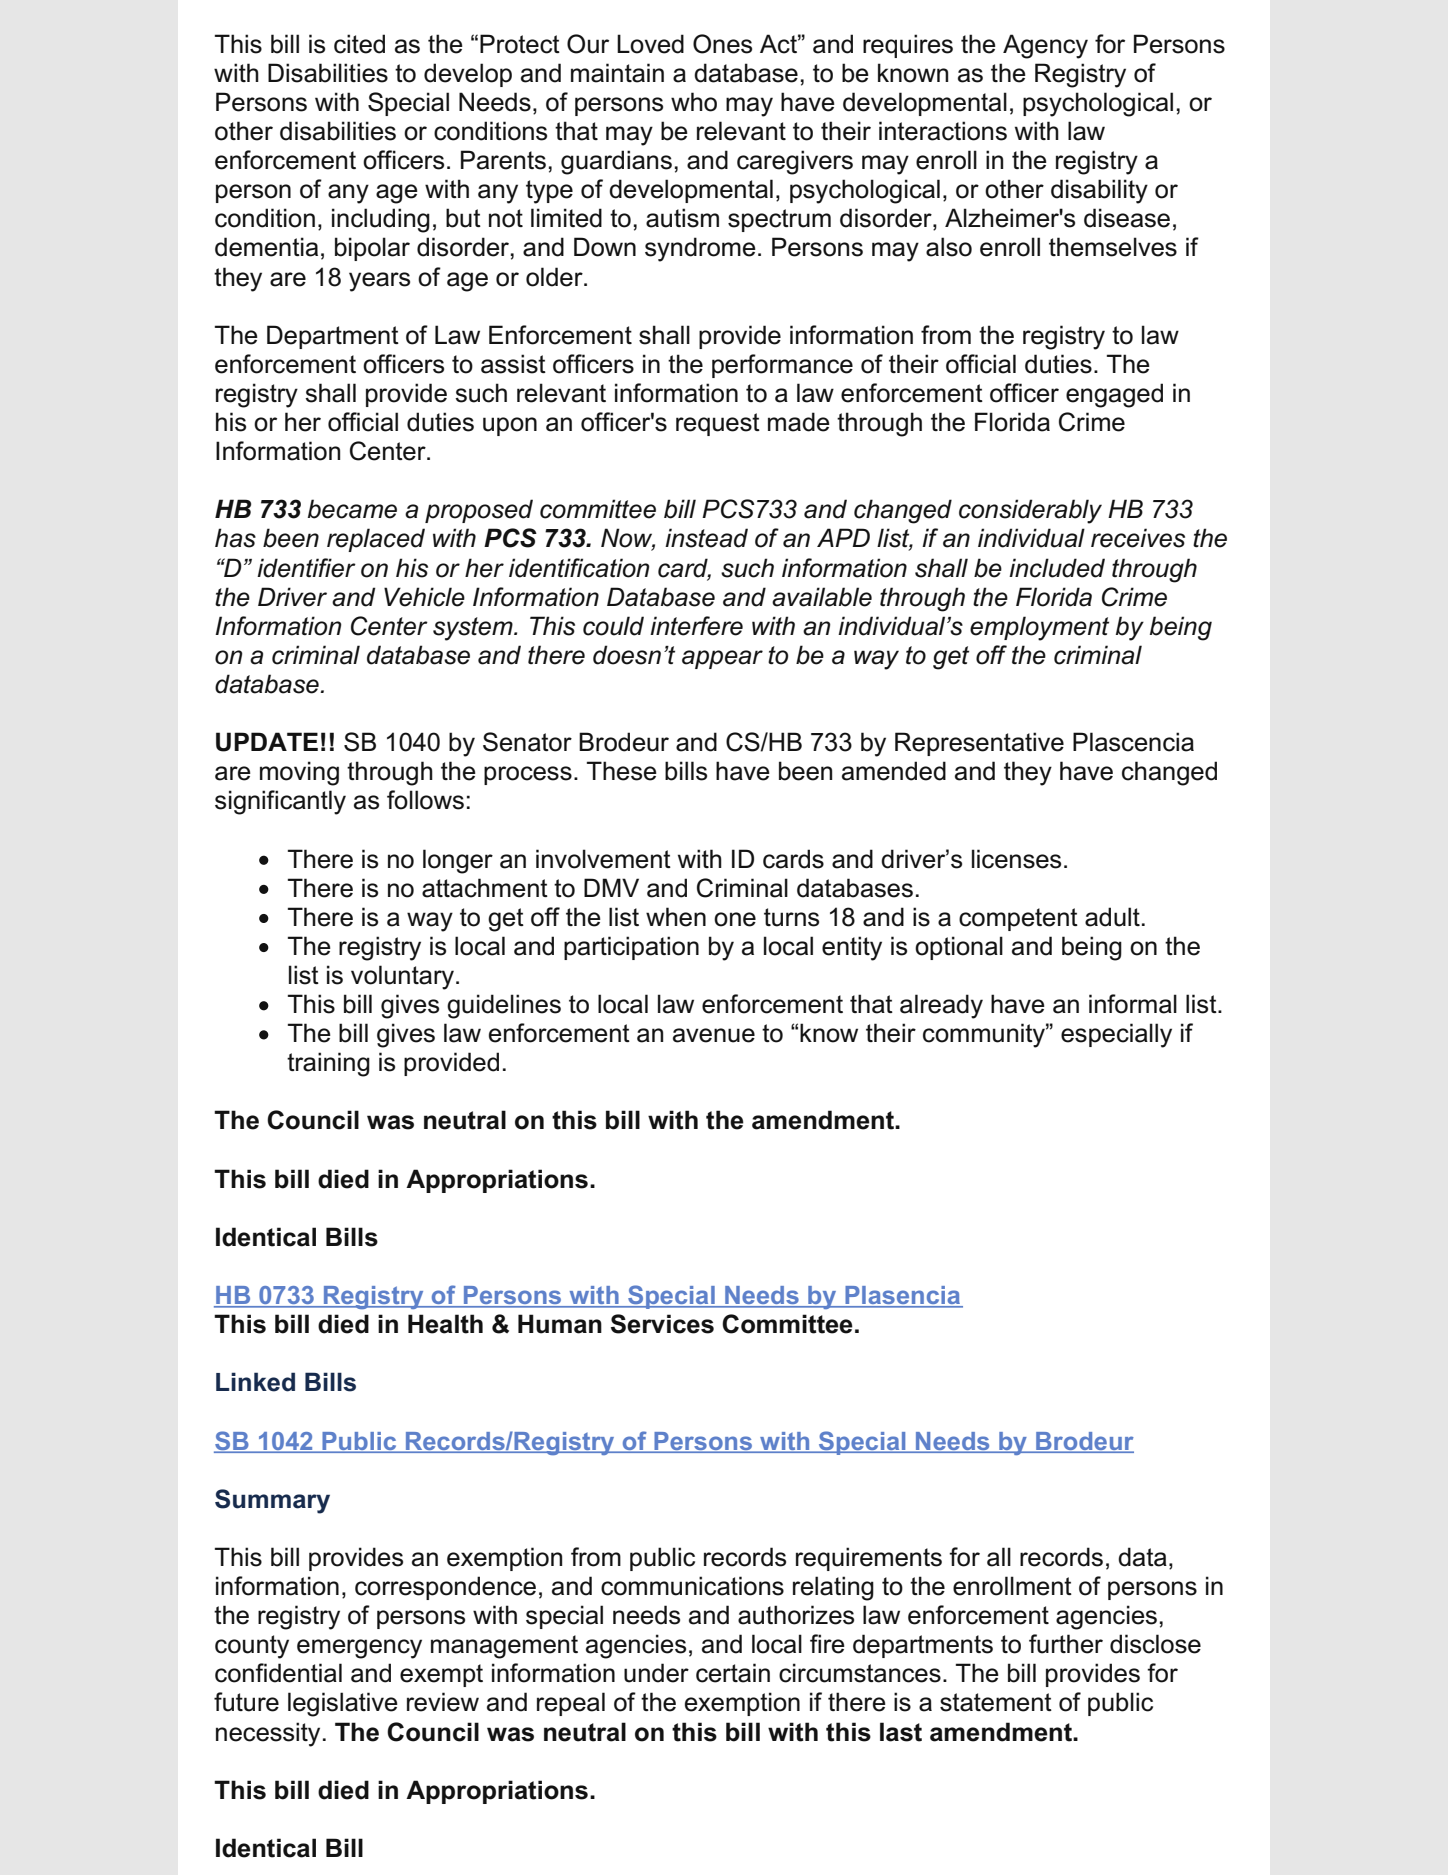 Image resolution: width=1449 pixels, height=1875 pixels. I want to click on certain, so click(733, 1673).
